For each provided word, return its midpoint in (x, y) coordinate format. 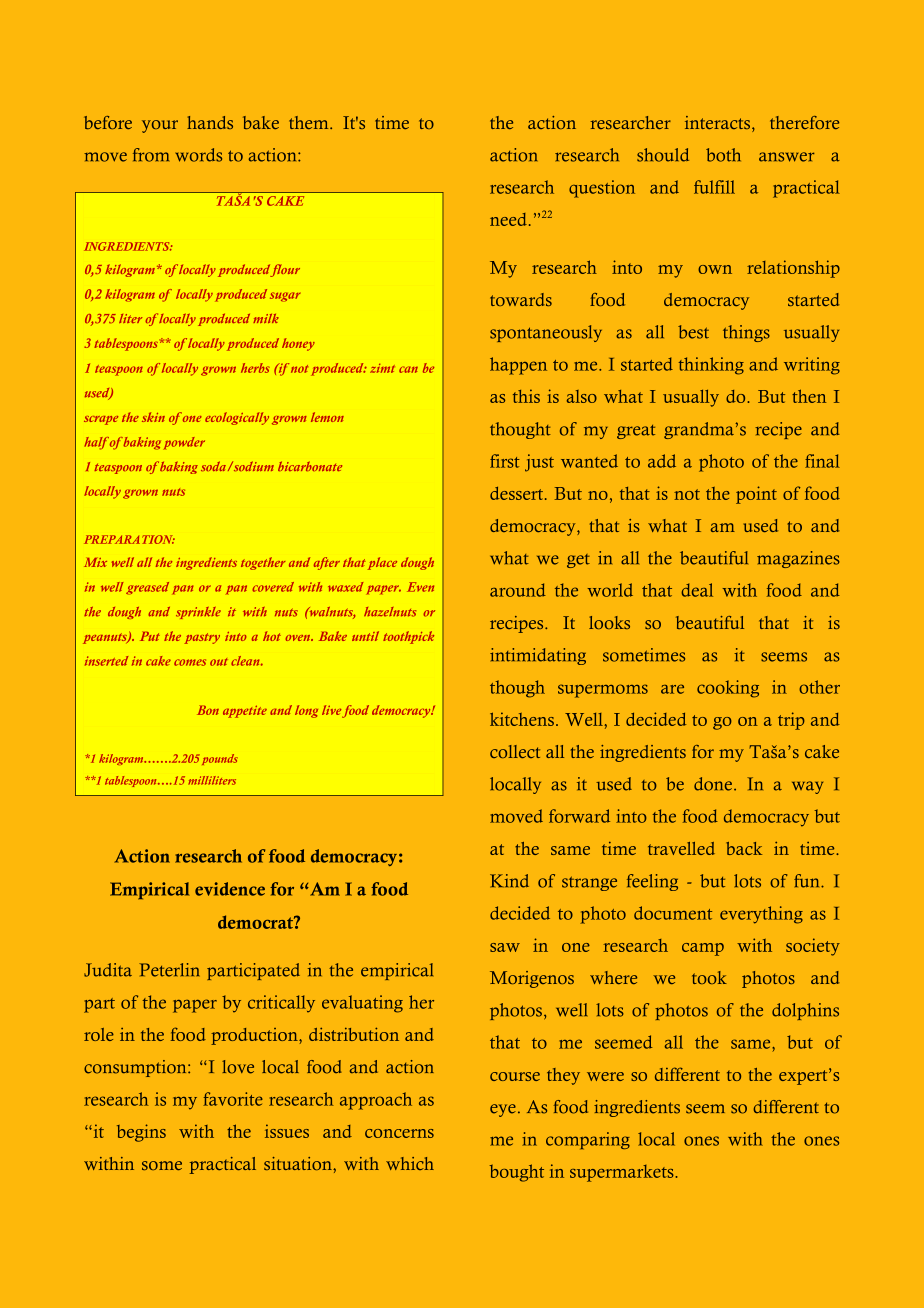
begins (141, 1133)
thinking (711, 366)
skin (153, 417)
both (723, 155)
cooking (728, 689)
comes (190, 662)
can (408, 369)
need (508, 219)
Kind (509, 881)
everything (761, 915)
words (198, 155)
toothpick (408, 637)
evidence (230, 889)
